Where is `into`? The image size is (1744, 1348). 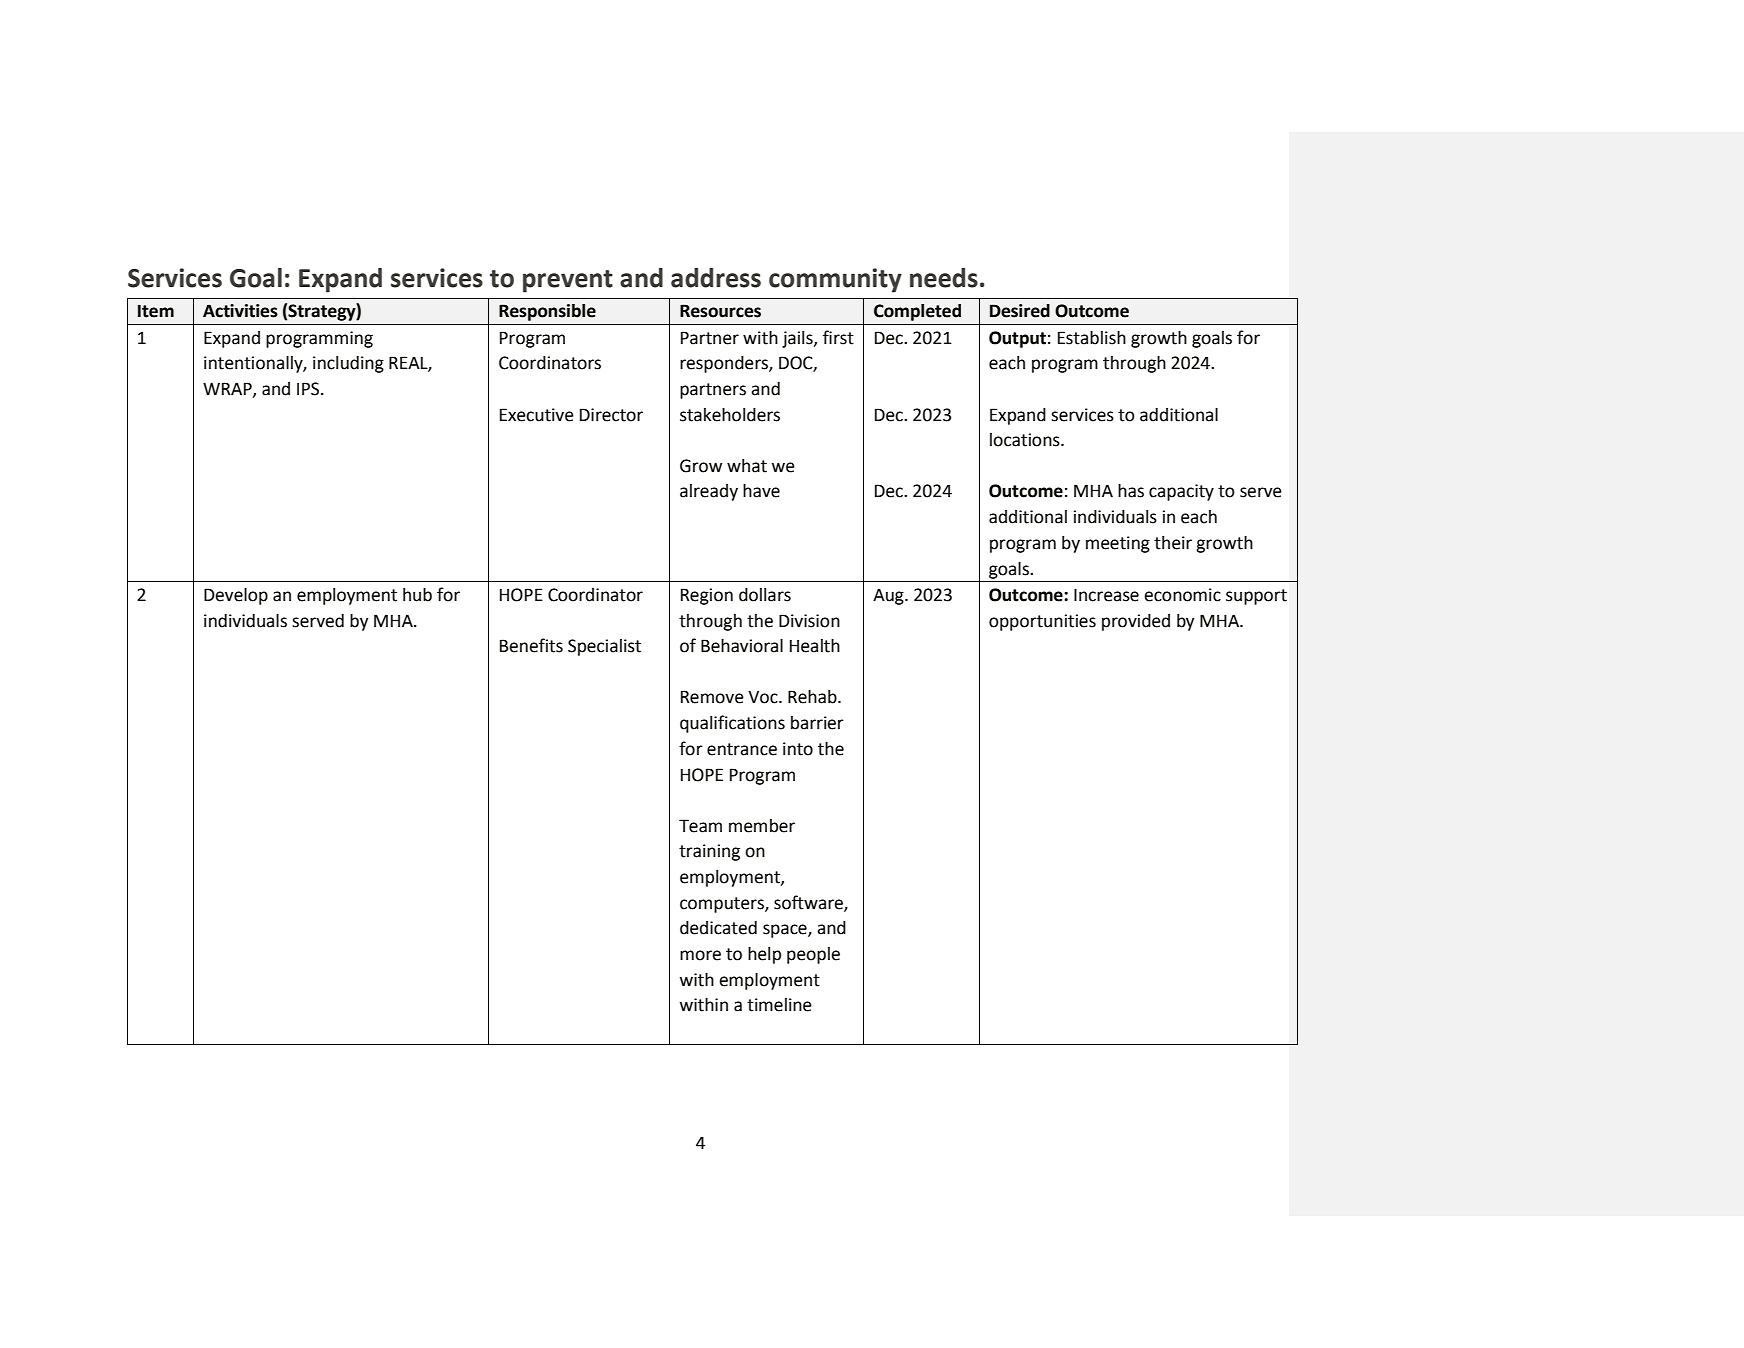
into is located at coordinates (798, 749).
